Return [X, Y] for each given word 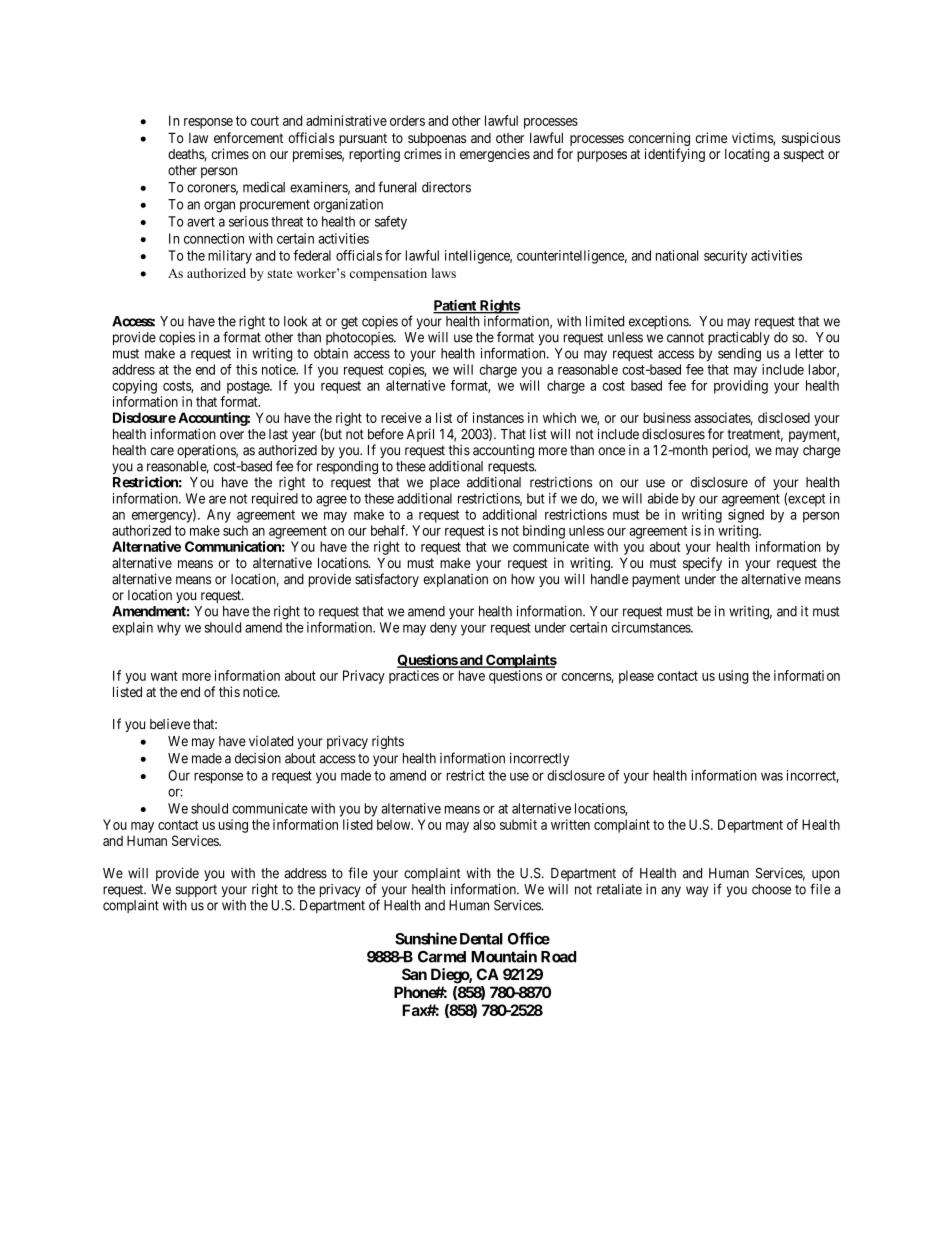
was [772, 776]
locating [747, 155]
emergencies [495, 155]
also [484, 824]
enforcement [248, 137]
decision [258, 758]
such [235, 530]
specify [702, 564]
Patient [456, 306]
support [196, 891]
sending [739, 355]
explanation [455, 580]
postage [249, 387]
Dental [481, 939]
